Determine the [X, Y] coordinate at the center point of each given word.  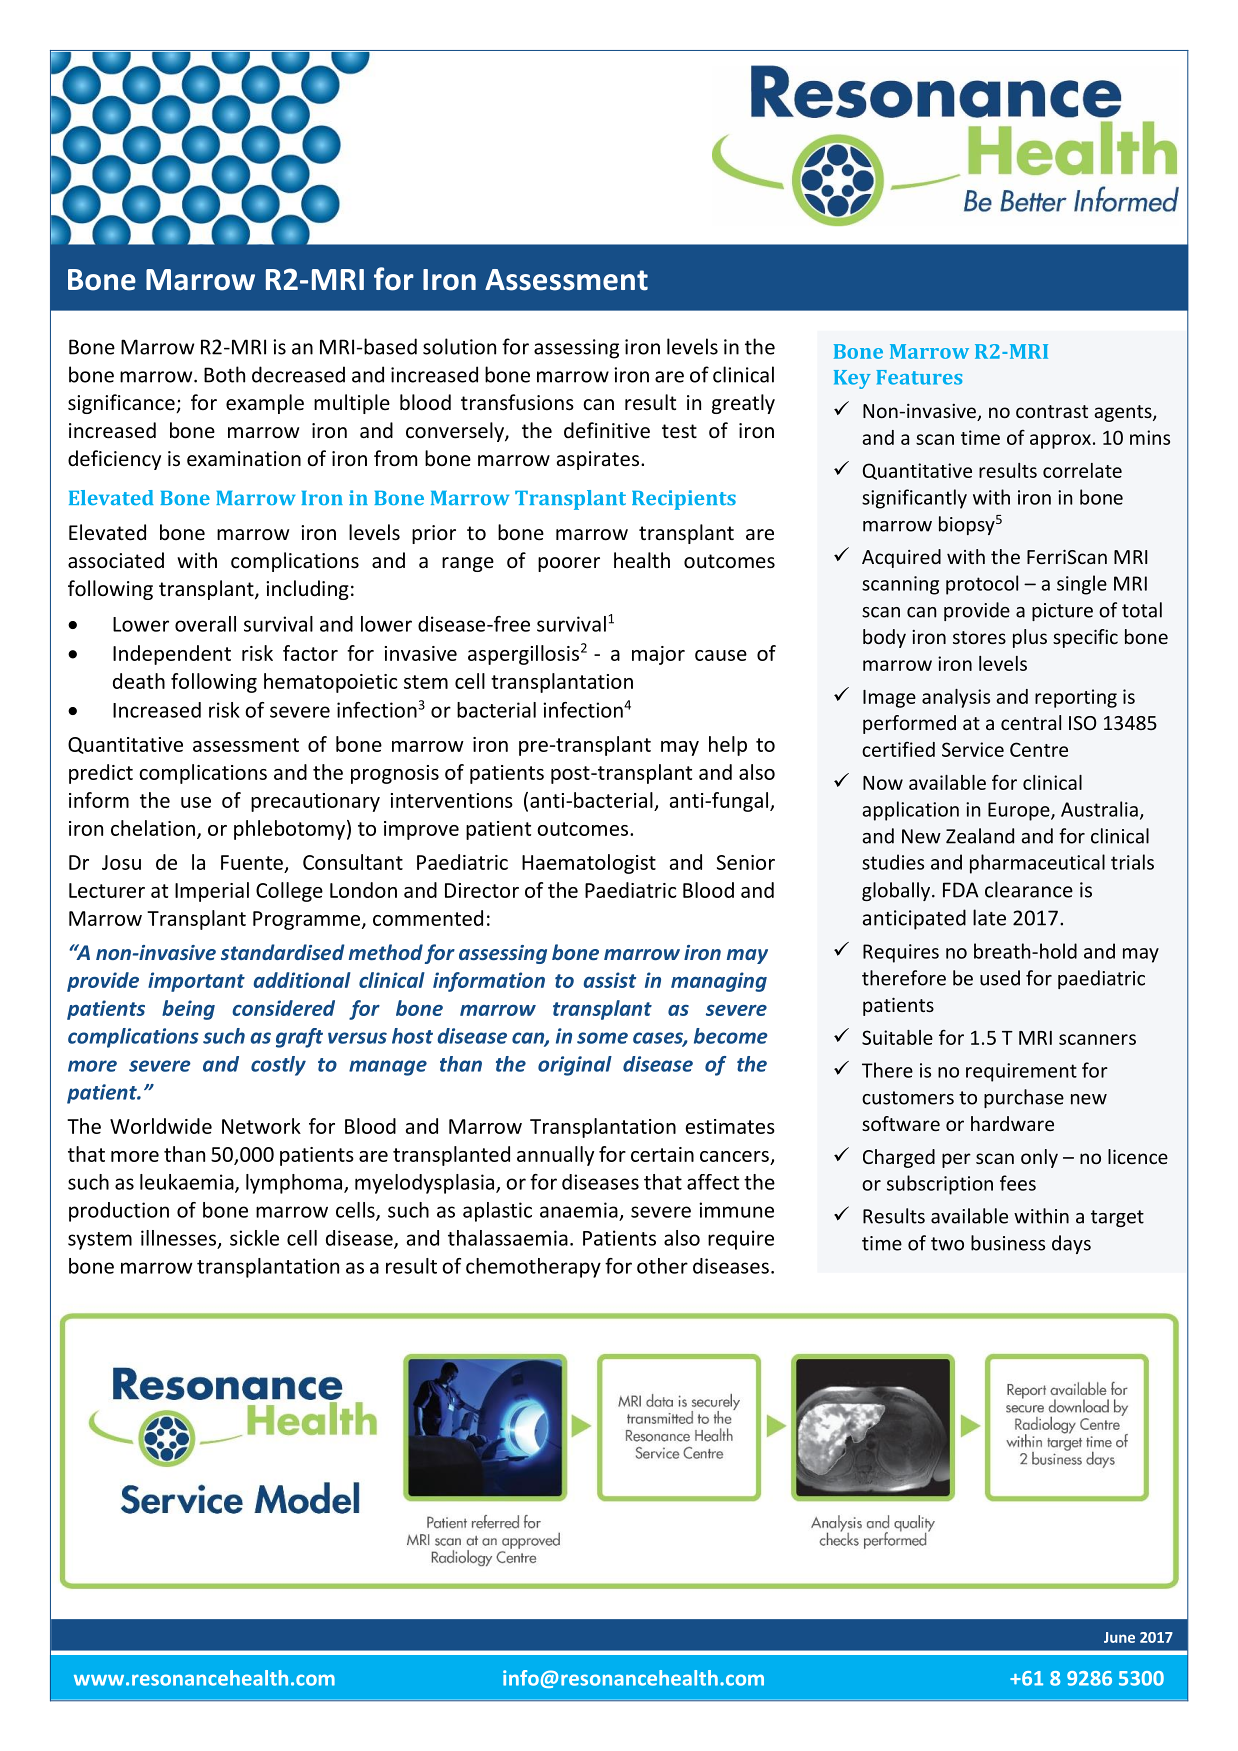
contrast [1052, 411]
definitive [607, 430]
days [1071, 1244]
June [1119, 1637]
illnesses [180, 1239]
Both [224, 374]
